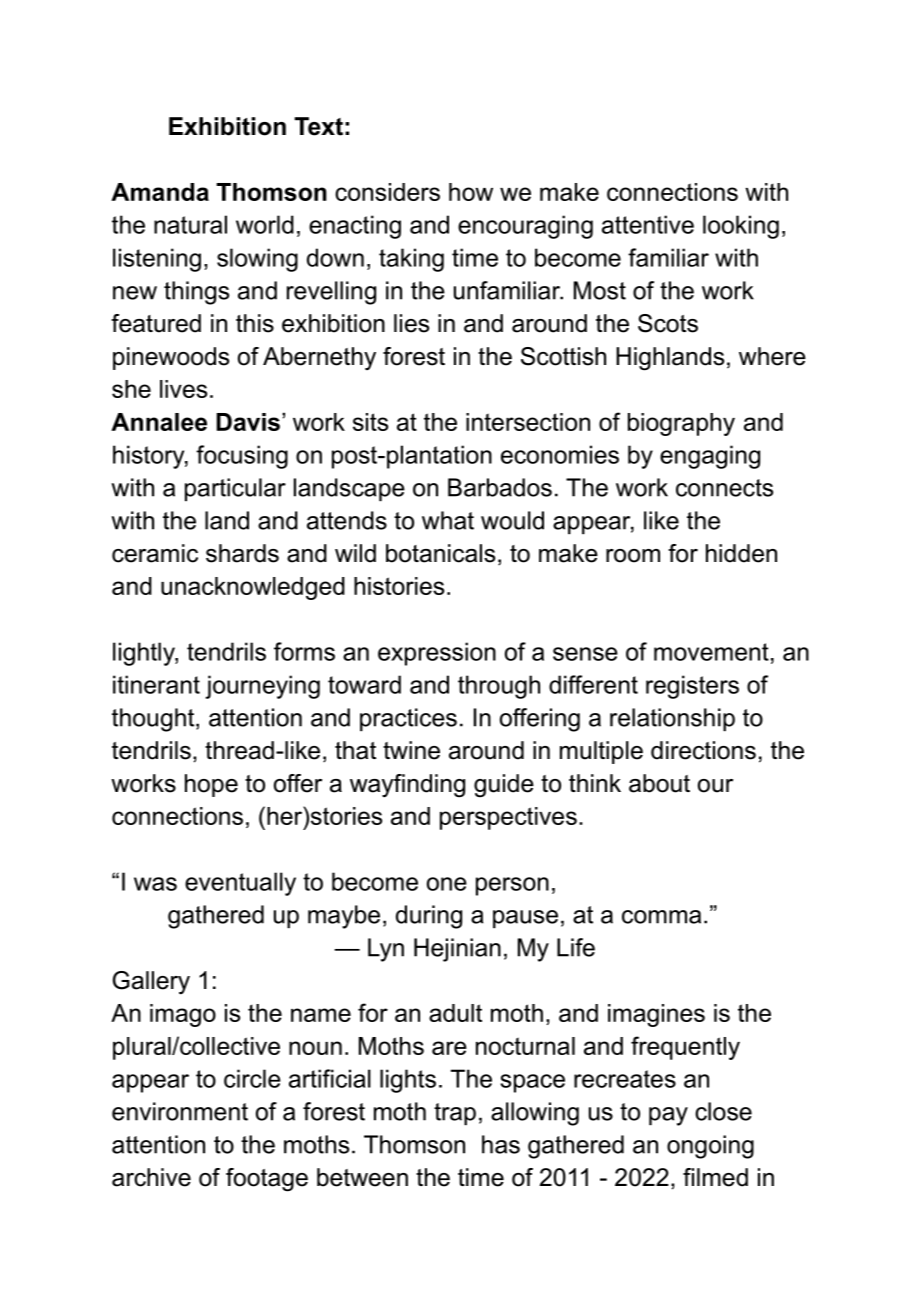  What do you see at coordinates (500, 487) in the page?
I see `Barbados` at bounding box center [500, 487].
